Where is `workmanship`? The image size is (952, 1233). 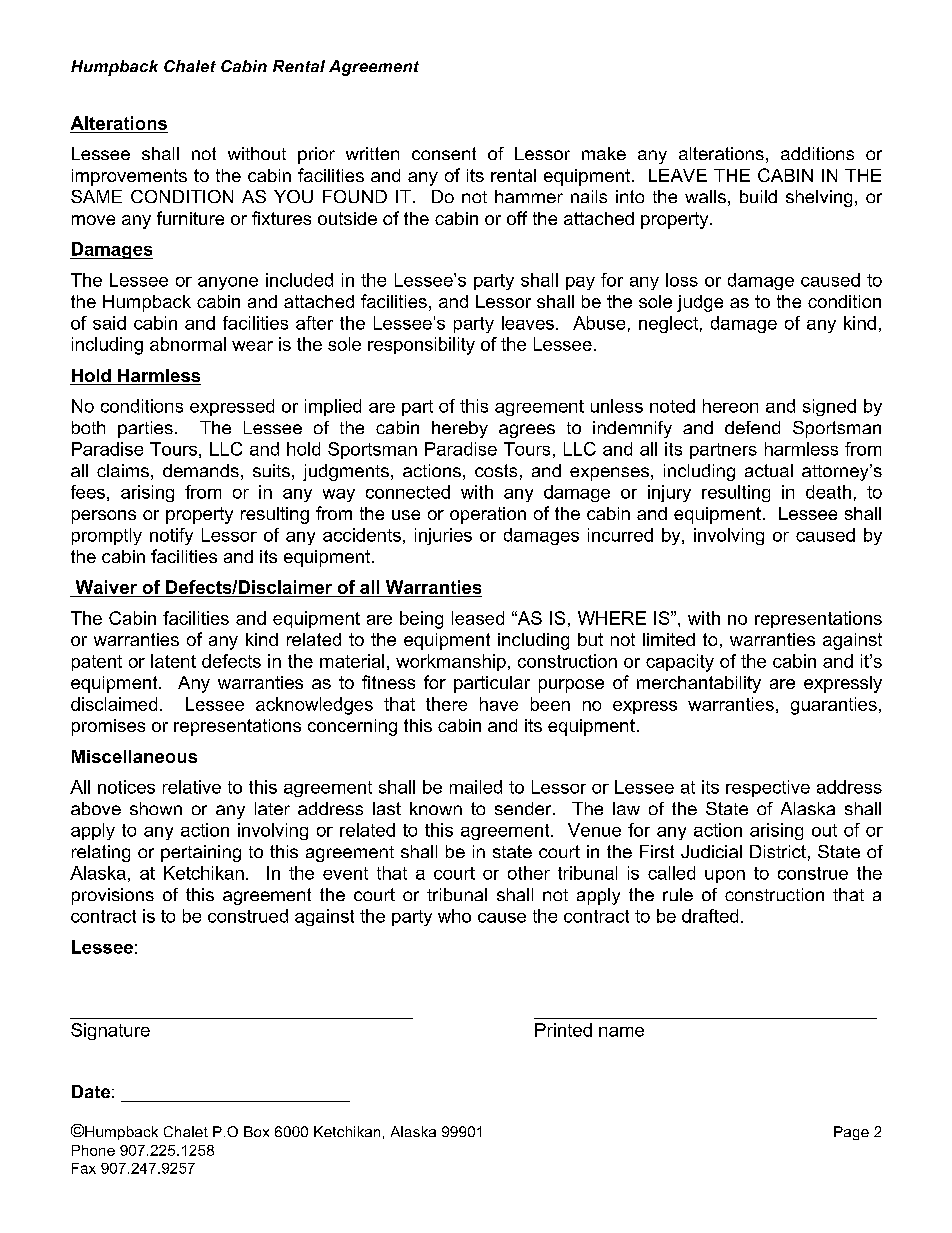
workmanship is located at coordinates (451, 662).
